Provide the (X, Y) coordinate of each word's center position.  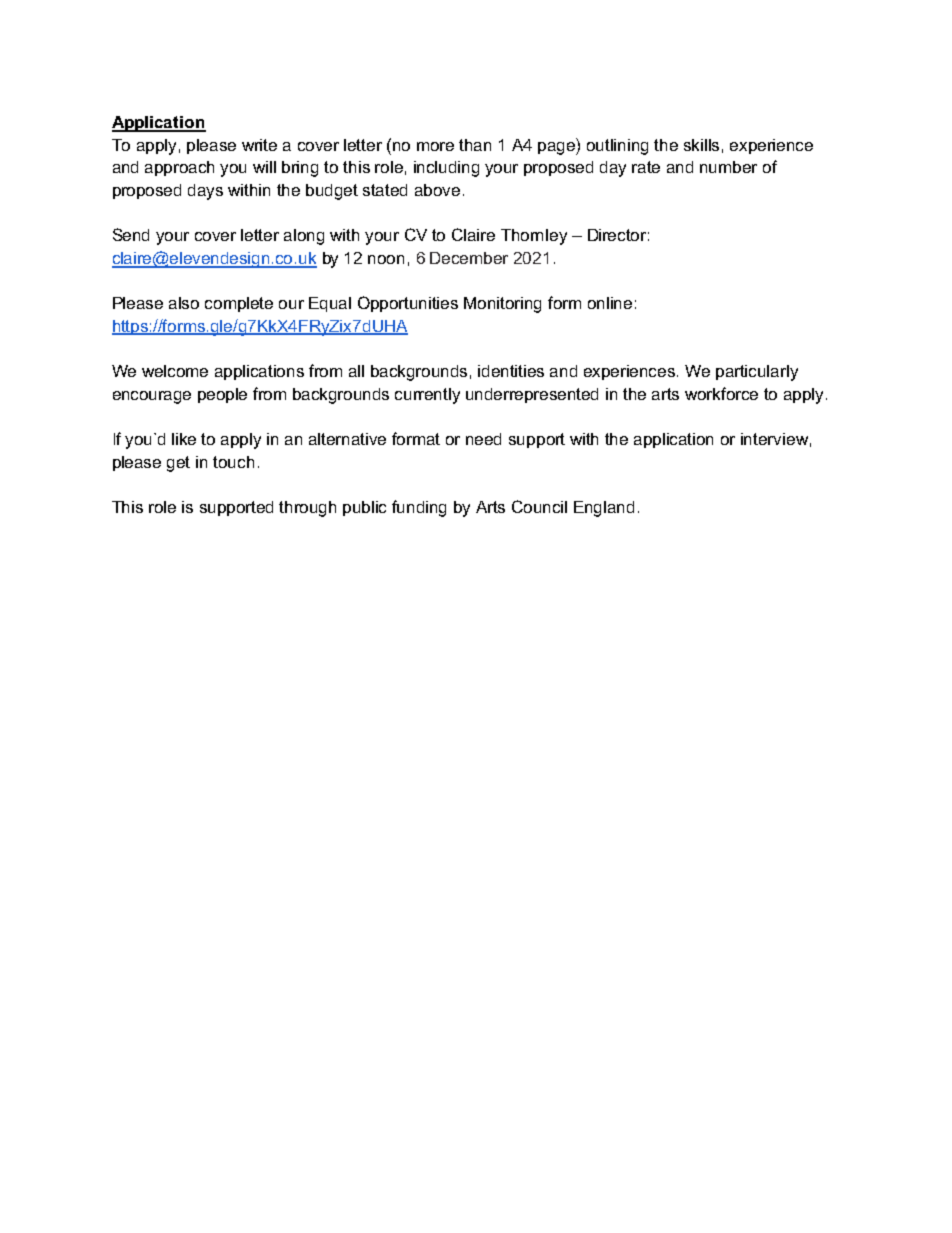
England (604, 509)
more (435, 146)
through (307, 509)
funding (419, 508)
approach (179, 168)
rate (646, 167)
